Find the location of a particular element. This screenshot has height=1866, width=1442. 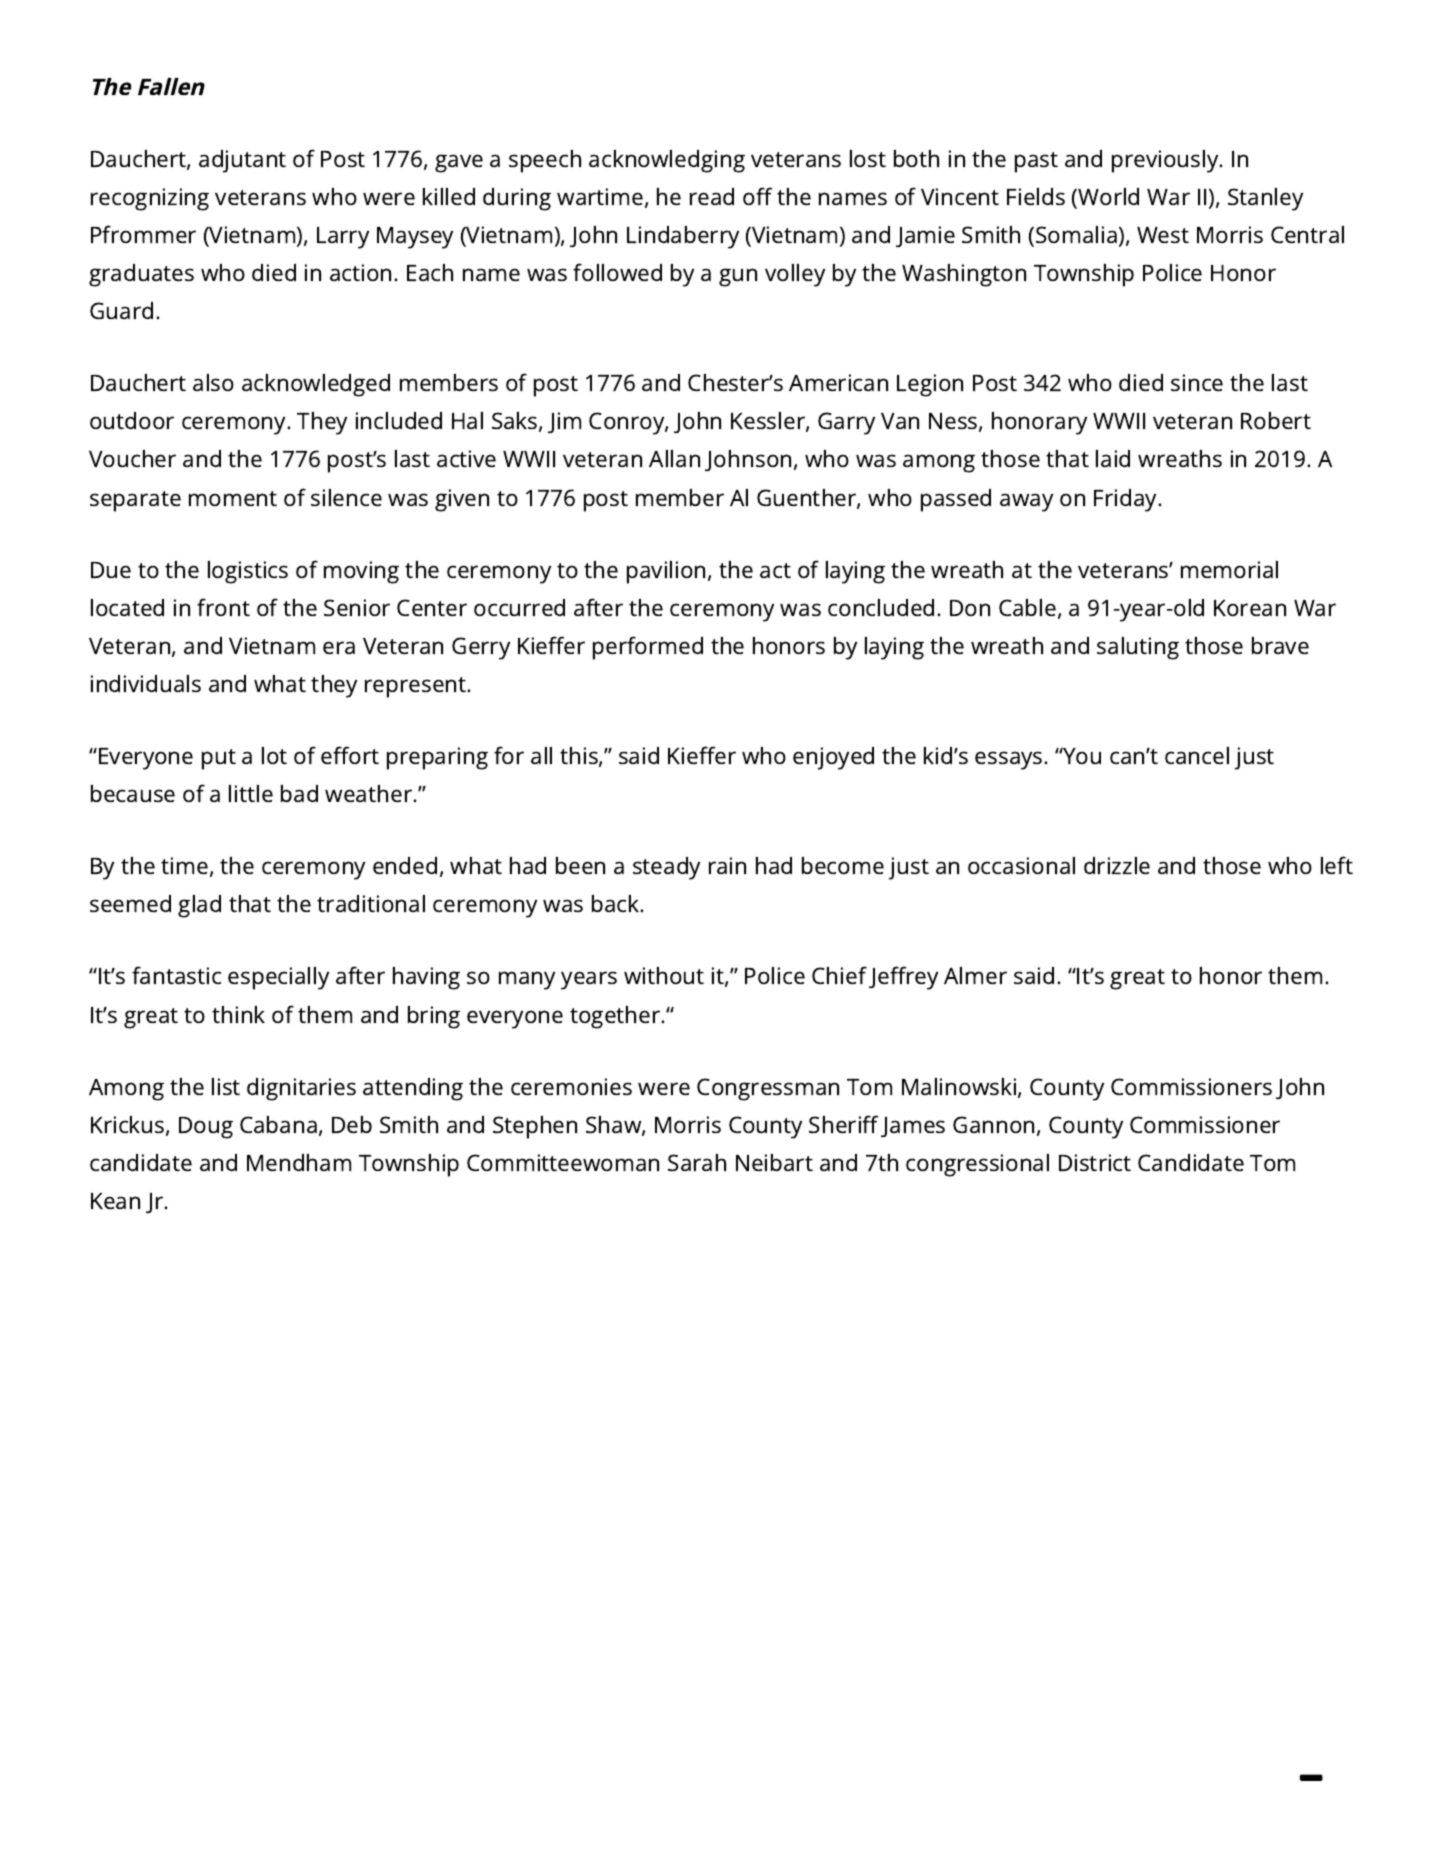

Cabana is located at coordinates (278, 1124).
